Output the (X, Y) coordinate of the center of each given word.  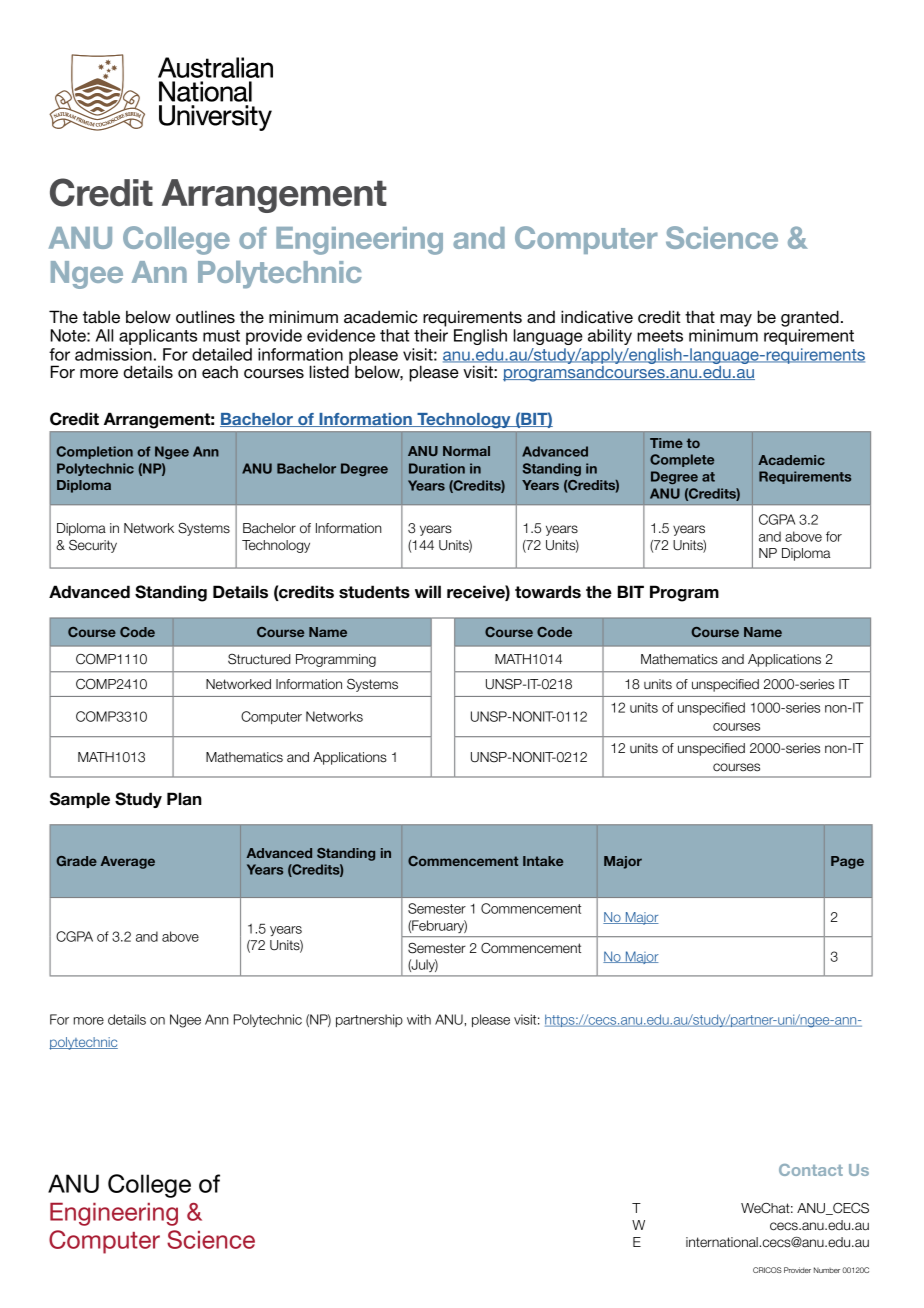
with (419, 1019)
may (736, 320)
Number (827, 1270)
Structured (259, 659)
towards (548, 592)
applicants (158, 337)
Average (128, 862)
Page (847, 862)
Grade (76, 861)
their (431, 335)
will (428, 591)
